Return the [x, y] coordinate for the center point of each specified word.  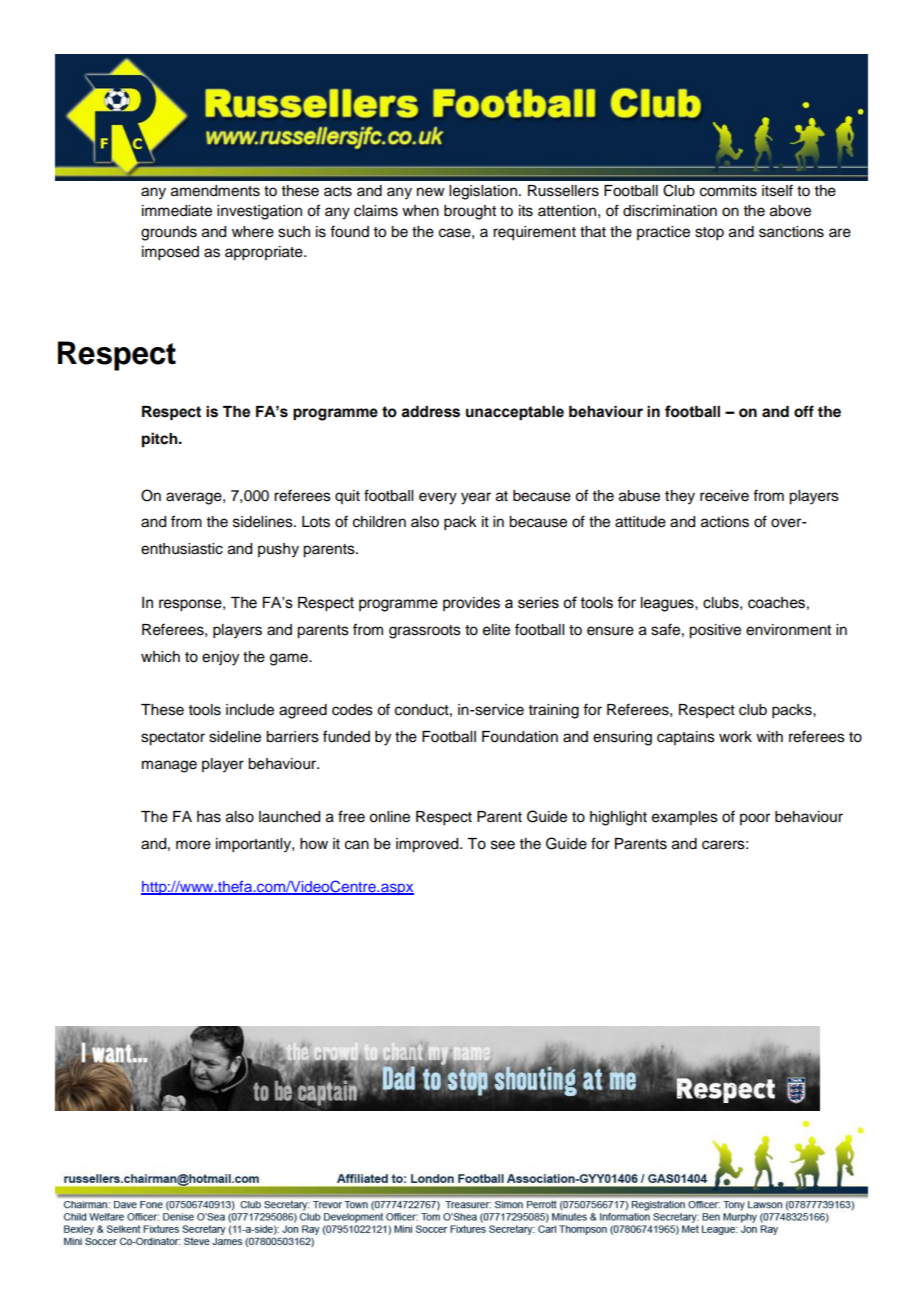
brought [470, 212]
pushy [278, 550]
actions [725, 522]
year [476, 498]
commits [728, 191]
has [209, 817]
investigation [259, 212]
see [503, 845]
